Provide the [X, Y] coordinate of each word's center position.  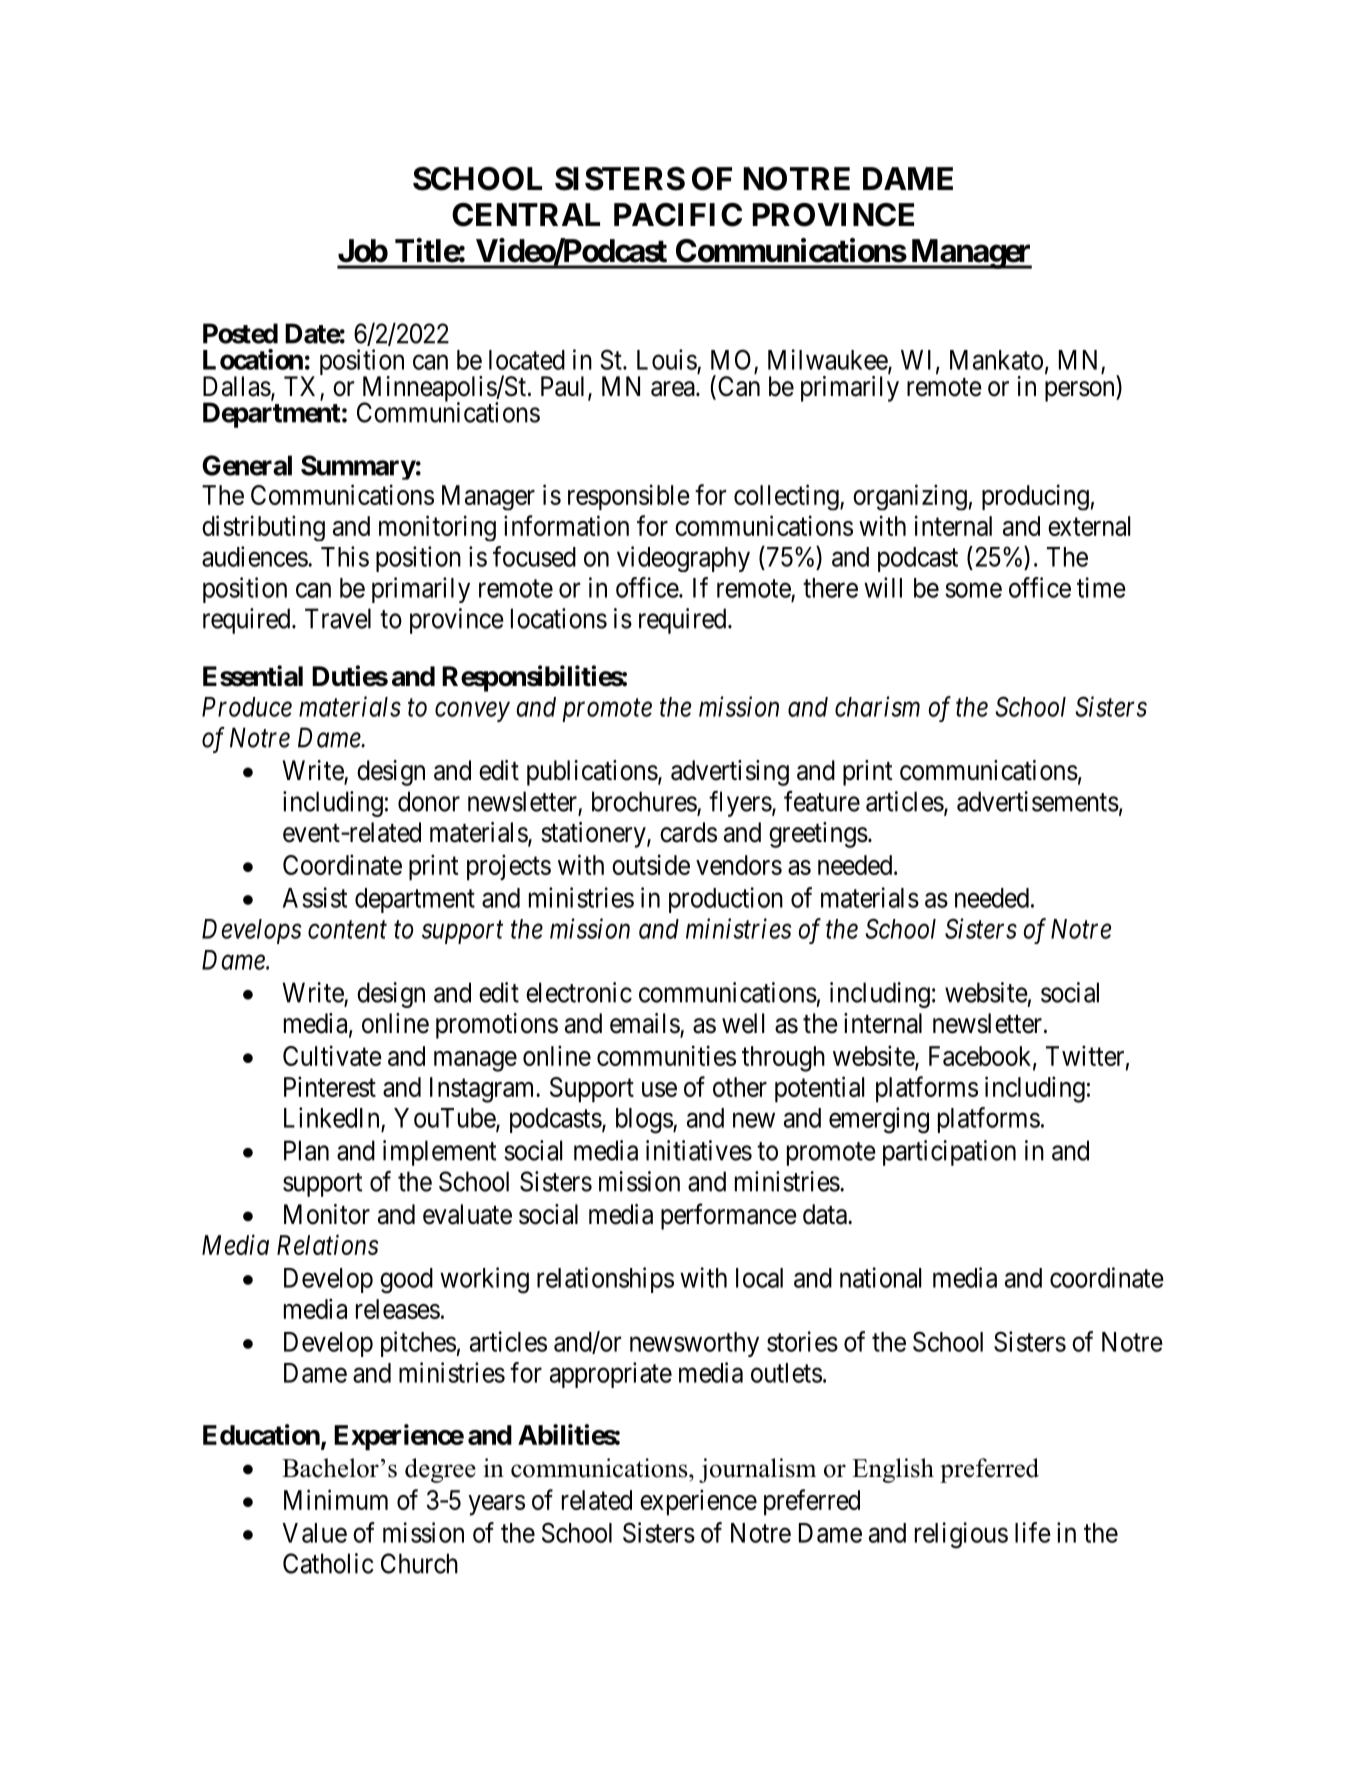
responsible [629, 497]
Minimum [336, 1499]
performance [729, 1216]
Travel [338, 618]
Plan [306, 1150]
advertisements [1038, 801]
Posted [240, 333]
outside [651, 864]
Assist [315, 897]
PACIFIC [678, 215]
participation [949, 1153]
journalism [757, 1470]
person [1081, 391]
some [973, 590]
